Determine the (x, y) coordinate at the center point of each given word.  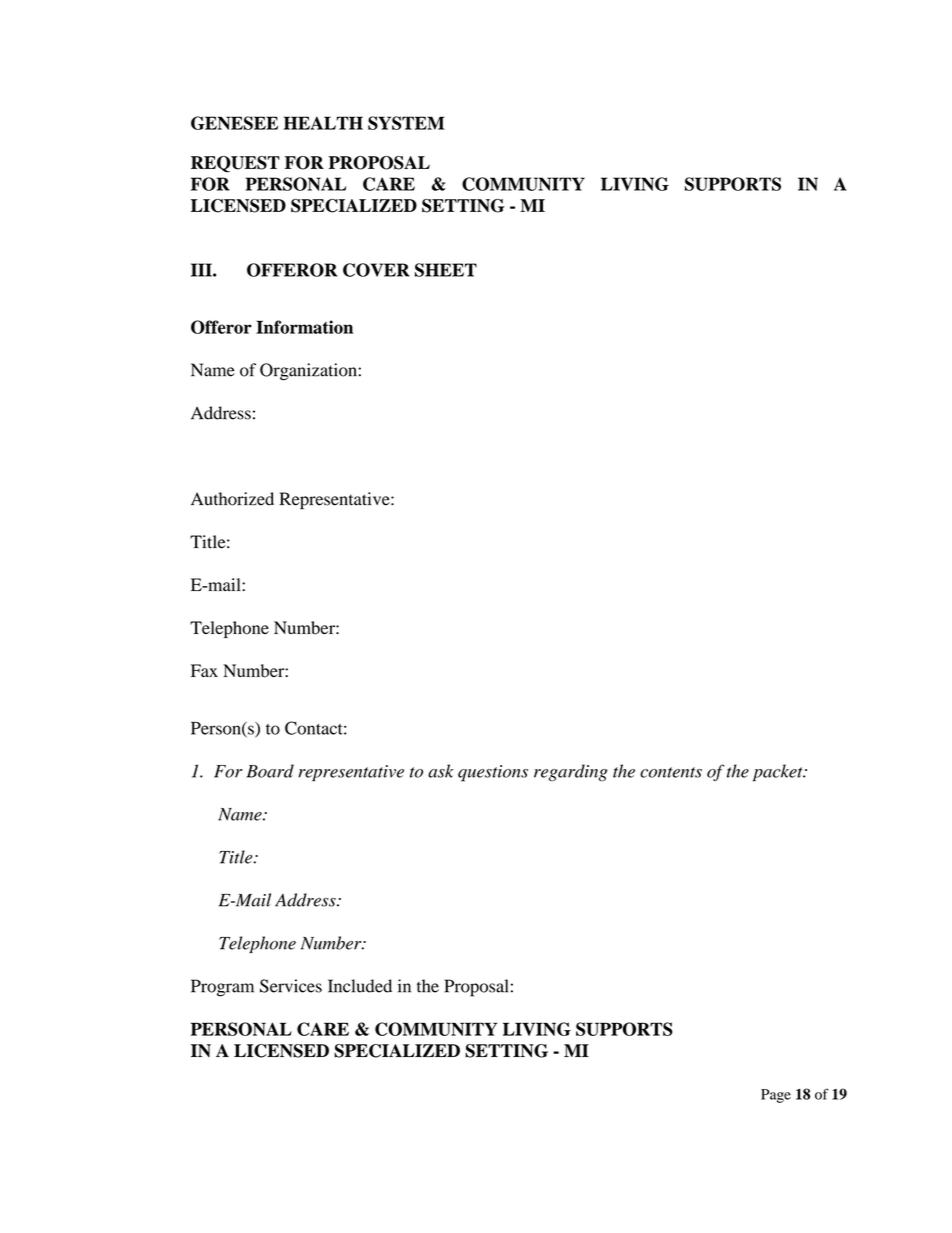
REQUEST (235, 164)
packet (779, 772)
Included (360, 986)
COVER (376, 270)
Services (291, 986)
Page (776, 1096)
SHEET (446, 270)
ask (441, 771)
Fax (204, 670)
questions (493, 773)
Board (270, 771)
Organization (309, 372)
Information (304, 327)
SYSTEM (406, 123)
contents (671, 772)
